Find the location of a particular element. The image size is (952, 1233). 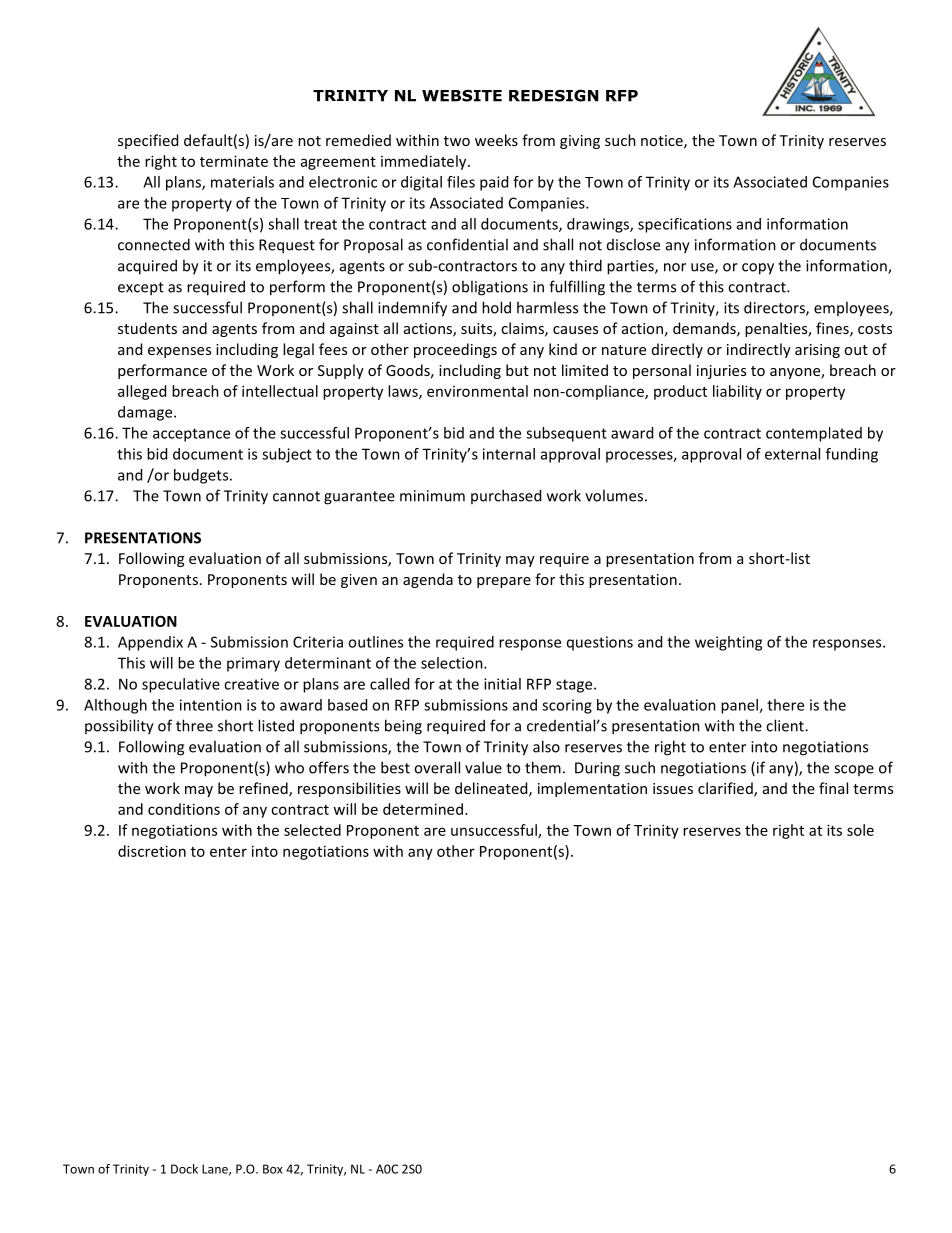

Dock is located at coordinates (184, 1169).
